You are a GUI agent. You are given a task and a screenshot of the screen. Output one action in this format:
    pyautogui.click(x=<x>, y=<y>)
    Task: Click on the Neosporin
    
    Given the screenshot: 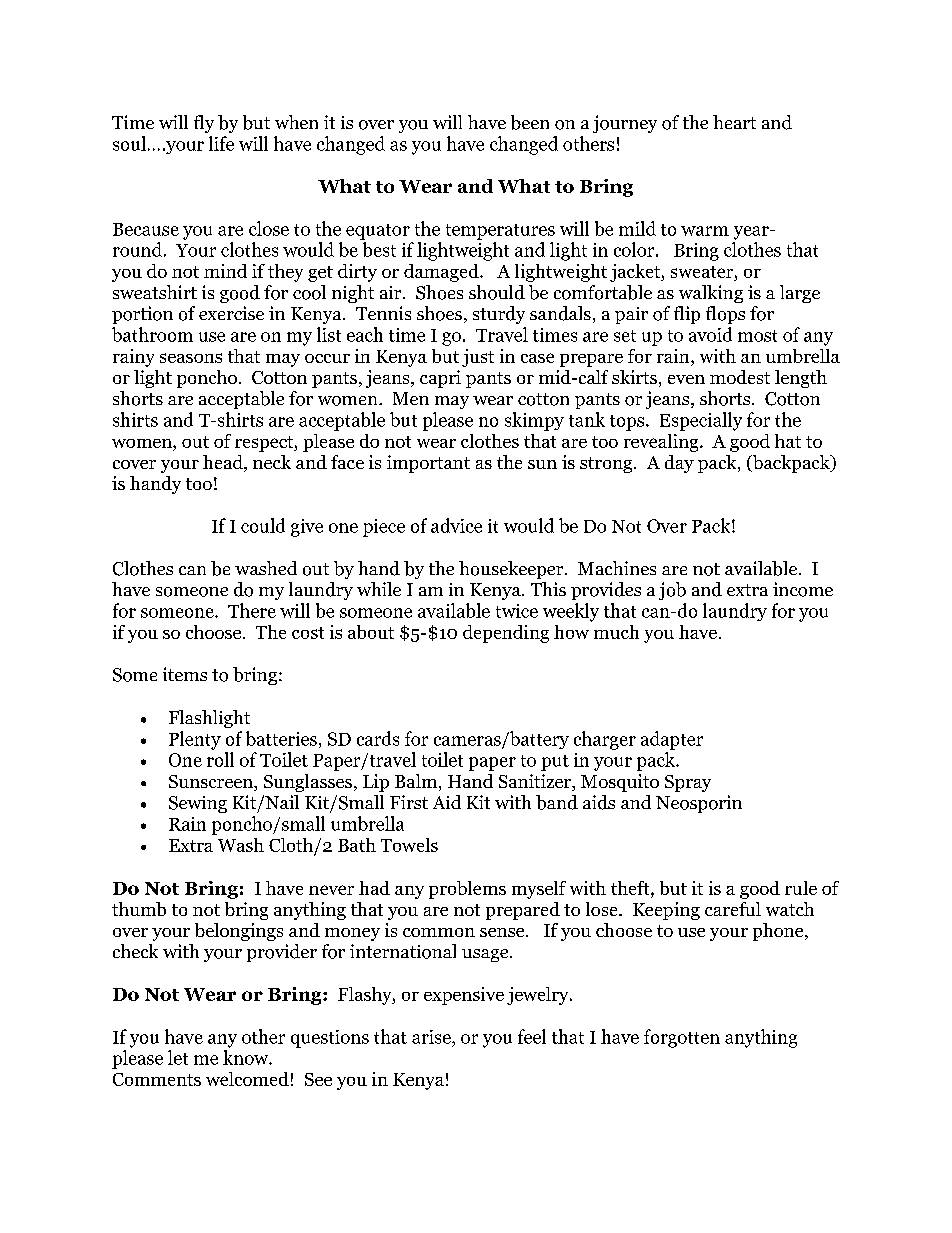 What is the action you would take?
    pyautogui.click(x=699, y=804)
